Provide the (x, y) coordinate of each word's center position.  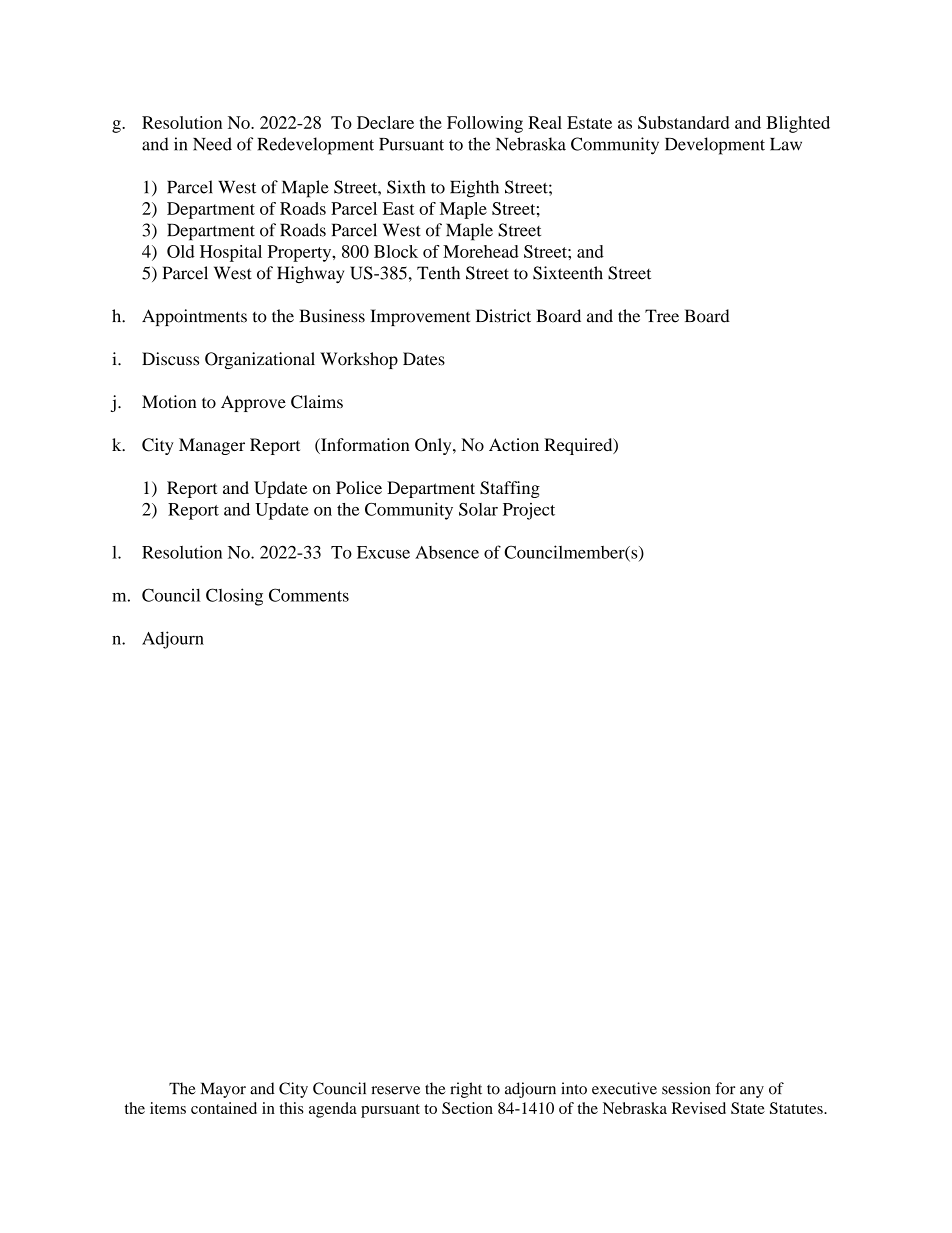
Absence (447, 552)
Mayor (223, 1090)
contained (224, 1108)
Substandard (684, 122)
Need (212, 144)
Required (579, 446)
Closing (234, 597)
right (466, 1090)
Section (467, 1108)
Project (529, 511)
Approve (253, 403)
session (686, 1088)
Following (485, 124)
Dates (424, 359)
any (752, 1092)
